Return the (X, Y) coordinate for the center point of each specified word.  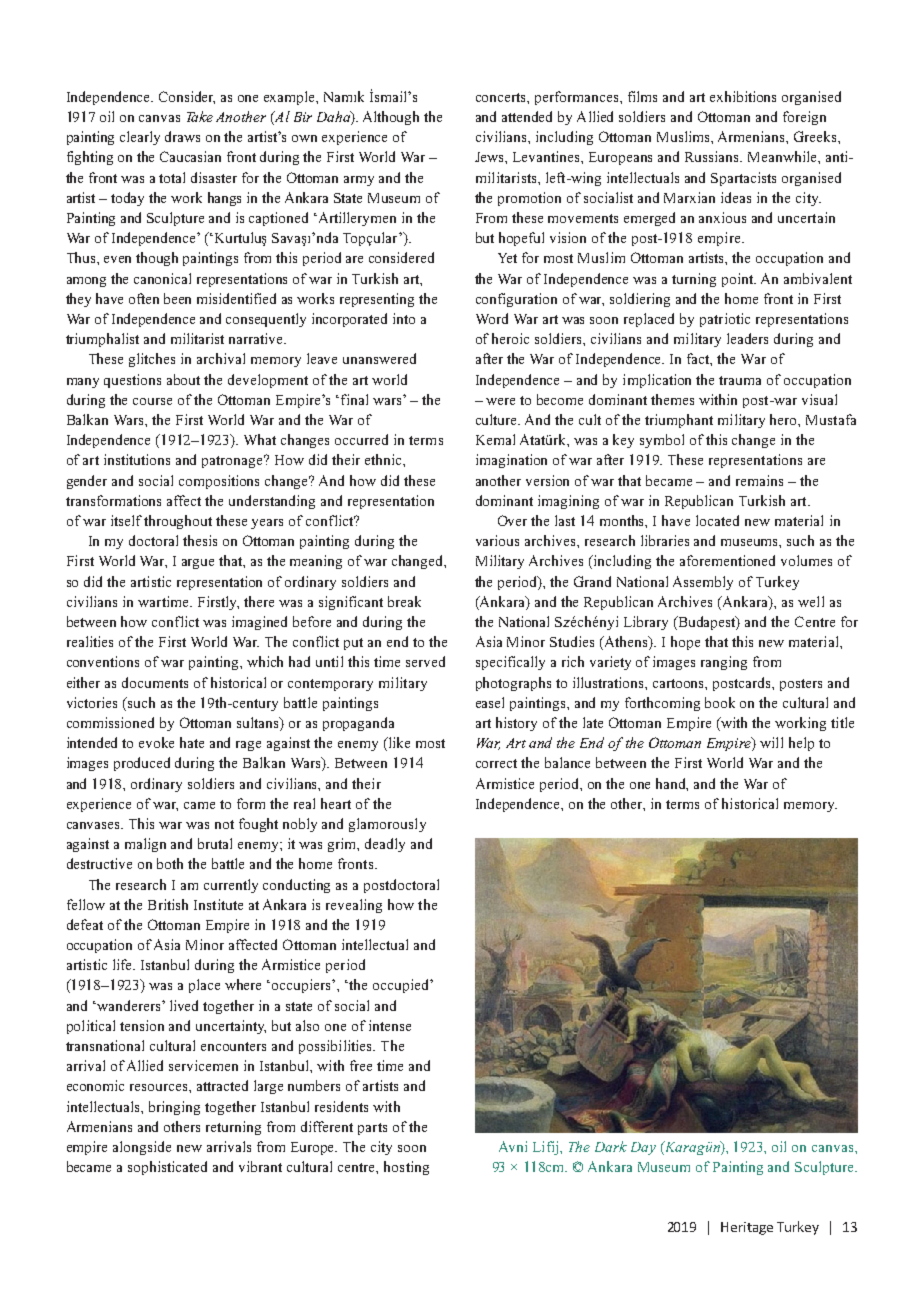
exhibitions (743, 96)
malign (145, 845)
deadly (385, 845)
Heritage (747, 1228)
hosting (406, 1168)
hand (672, 784)
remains (759, 480)
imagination (511, 461)
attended (527, 116)
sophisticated (167, 1168)
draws (182, 136)
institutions (137, 459)
